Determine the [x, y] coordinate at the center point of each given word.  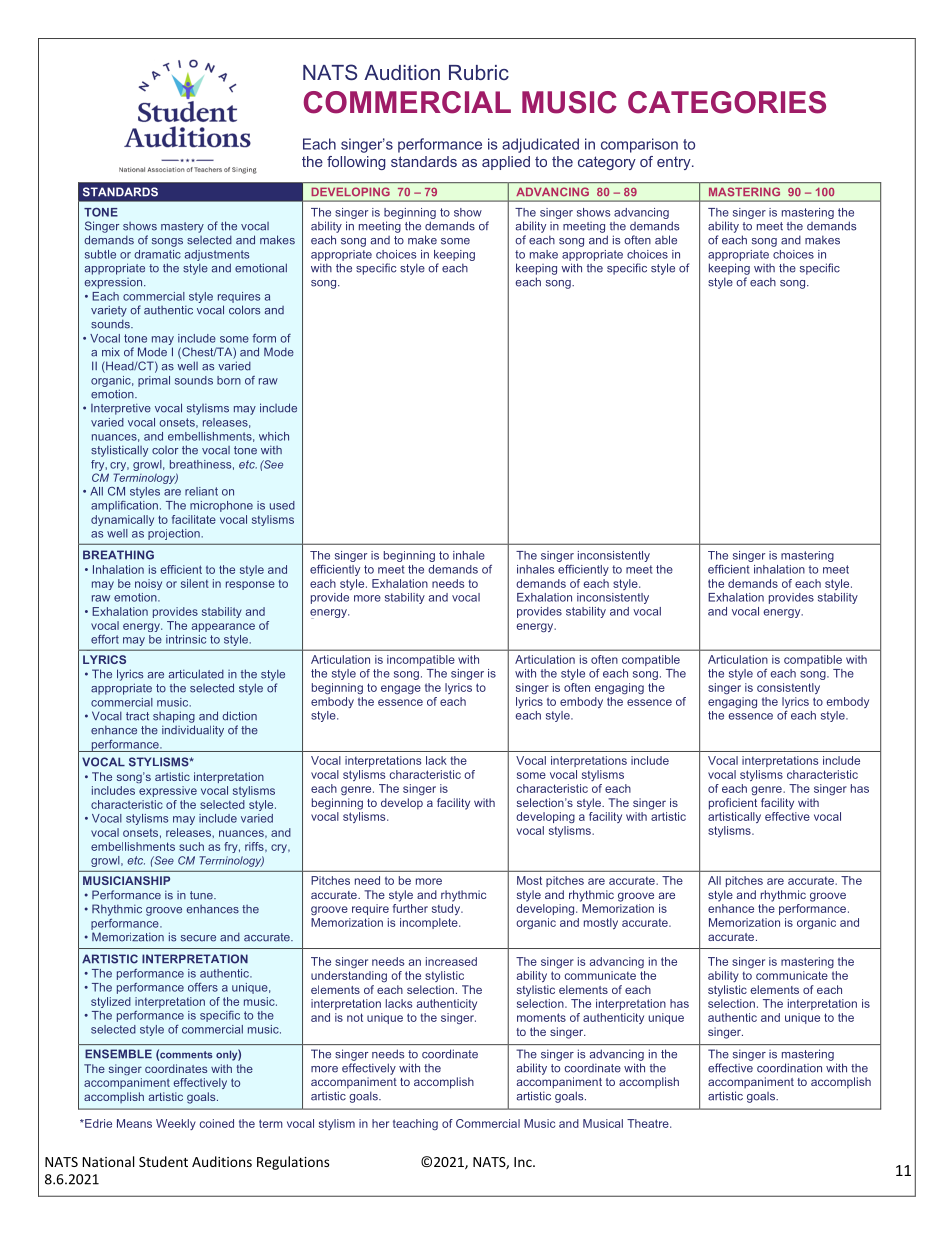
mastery [182, 227]
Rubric [479, 72]
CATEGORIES [727, 102]
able [666, 240]
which [274, 436]
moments [541, 1017]
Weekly [176, 1124]
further [410, 908]
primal [154, 381]
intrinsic [186, 639]
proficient [733, 804]
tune [202, 895]
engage [401, 689]
